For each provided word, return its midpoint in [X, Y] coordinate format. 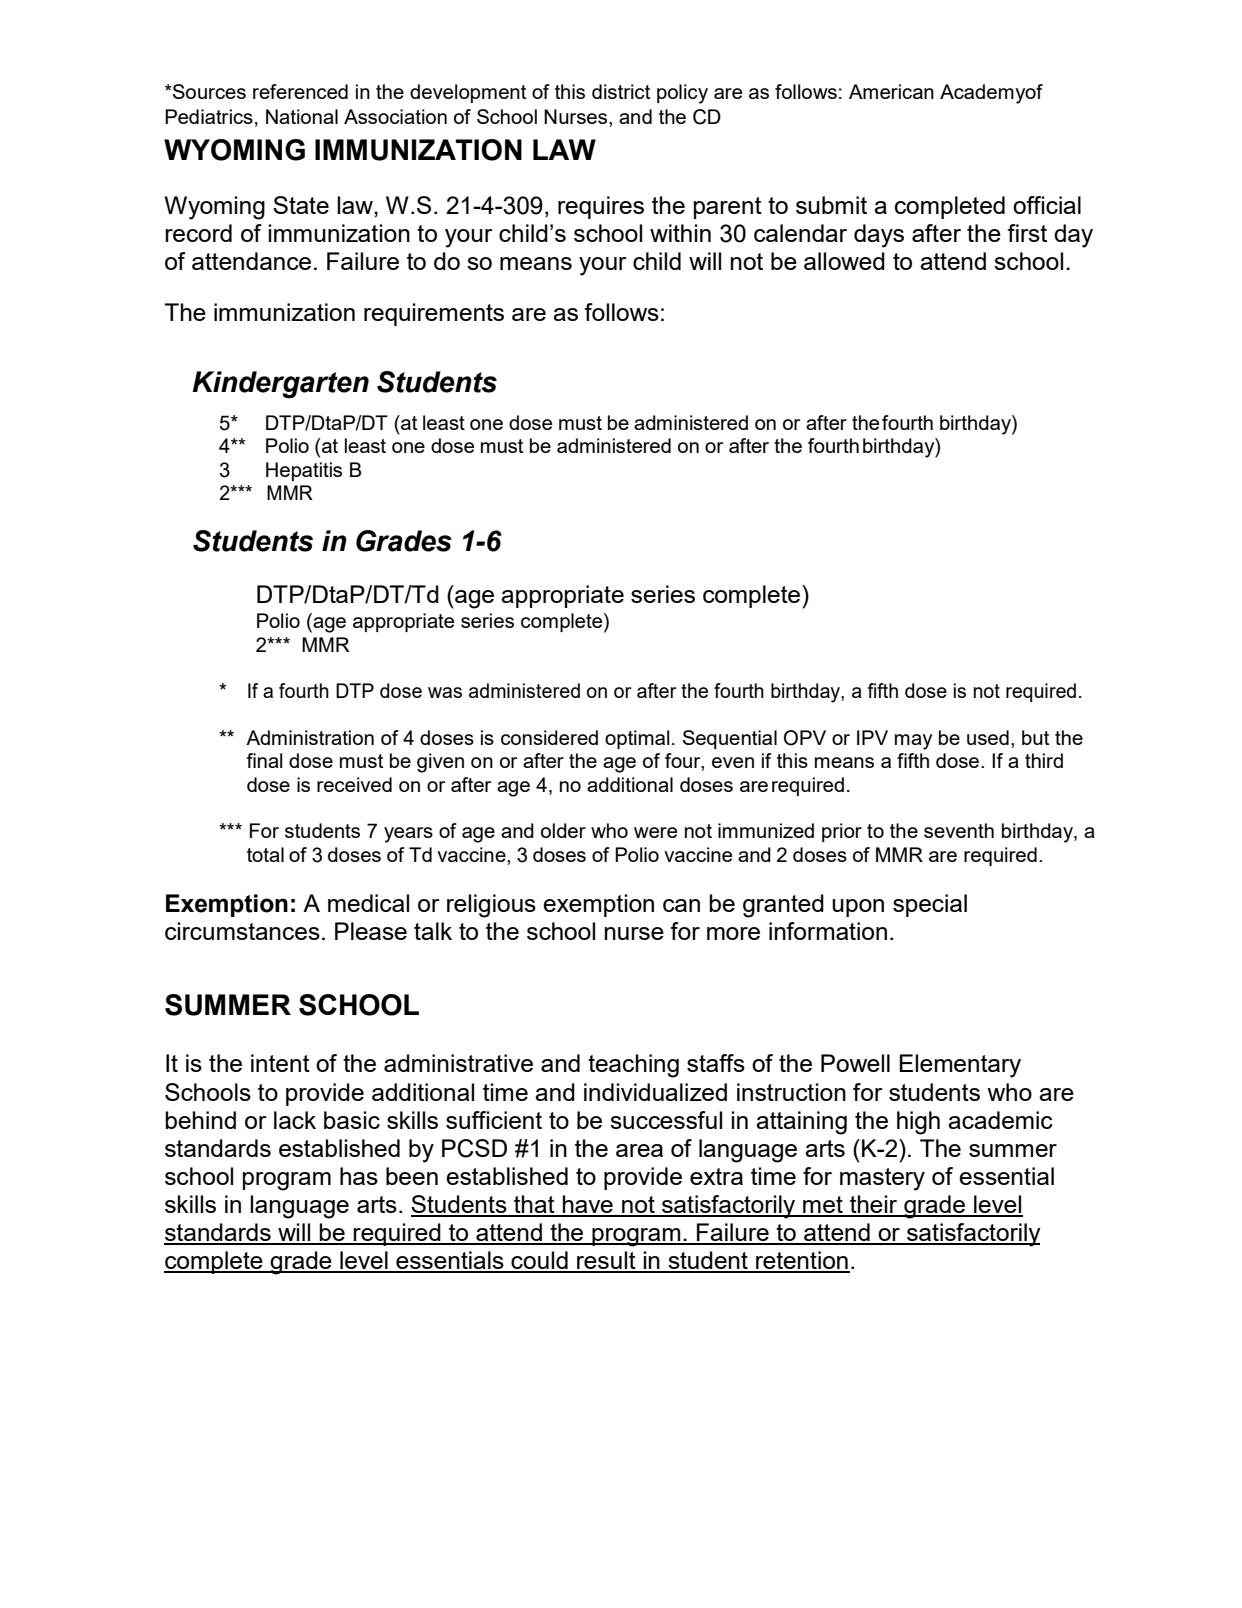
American [891, 91]
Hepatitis [304, 471]
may [913, 742]
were [655, 832]
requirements [434, 314]
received [354, 784]
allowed [844, 261]
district [621, 91]
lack [295, 1120]
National [302, 116]
